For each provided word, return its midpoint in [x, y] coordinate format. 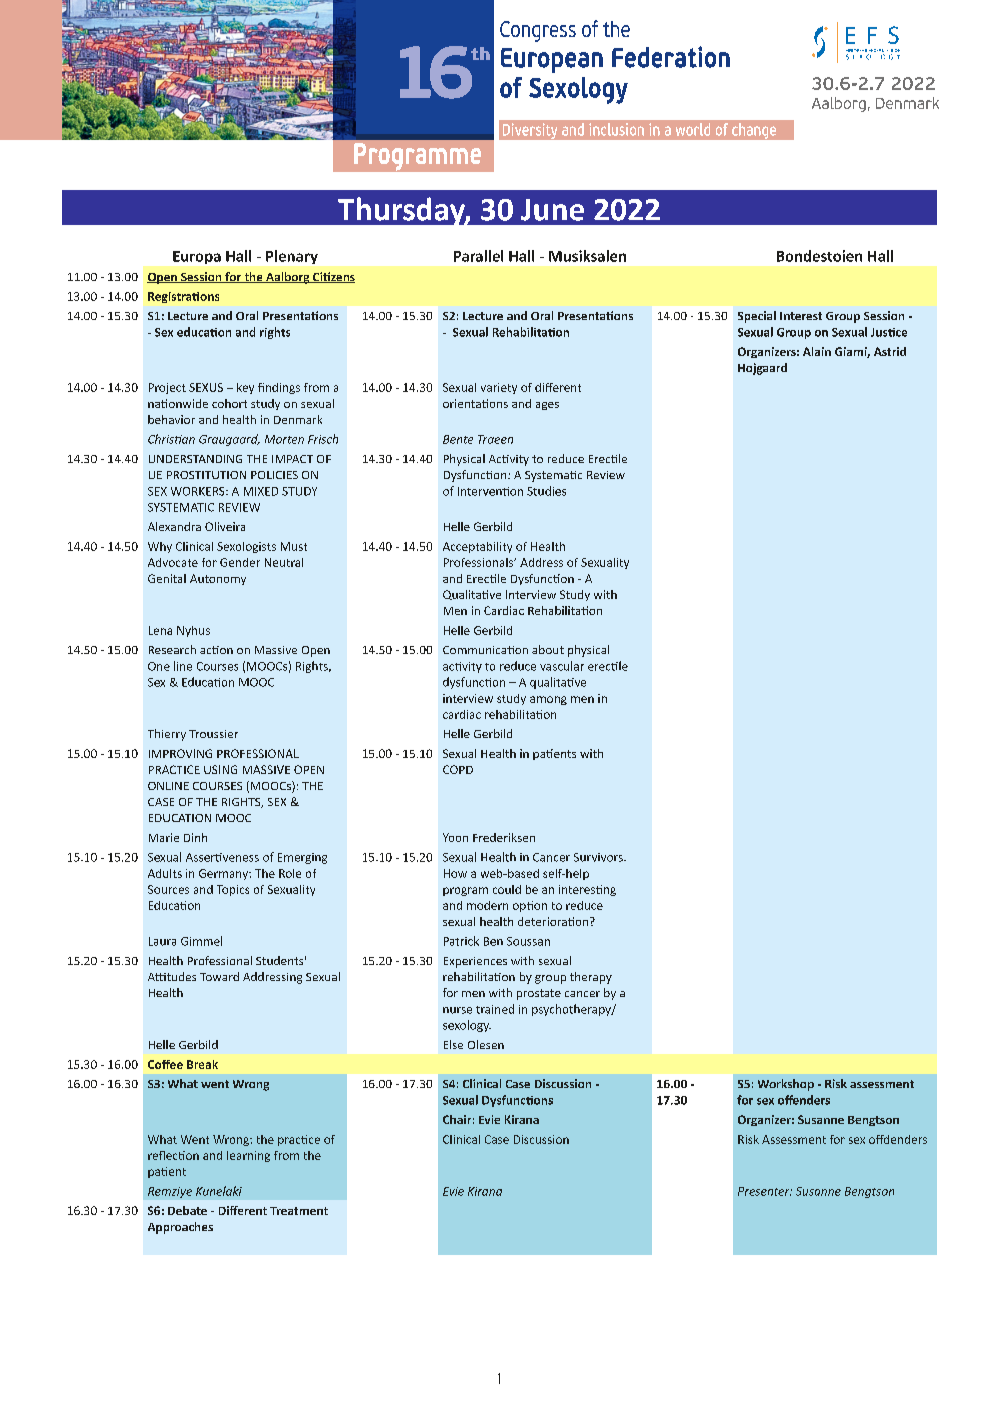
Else [453, 1044]
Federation [671, 57]
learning [248, 1156]
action [216, 650]
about [548, 649]
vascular [562, 666]
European [552, 60]
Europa [197, 257]
